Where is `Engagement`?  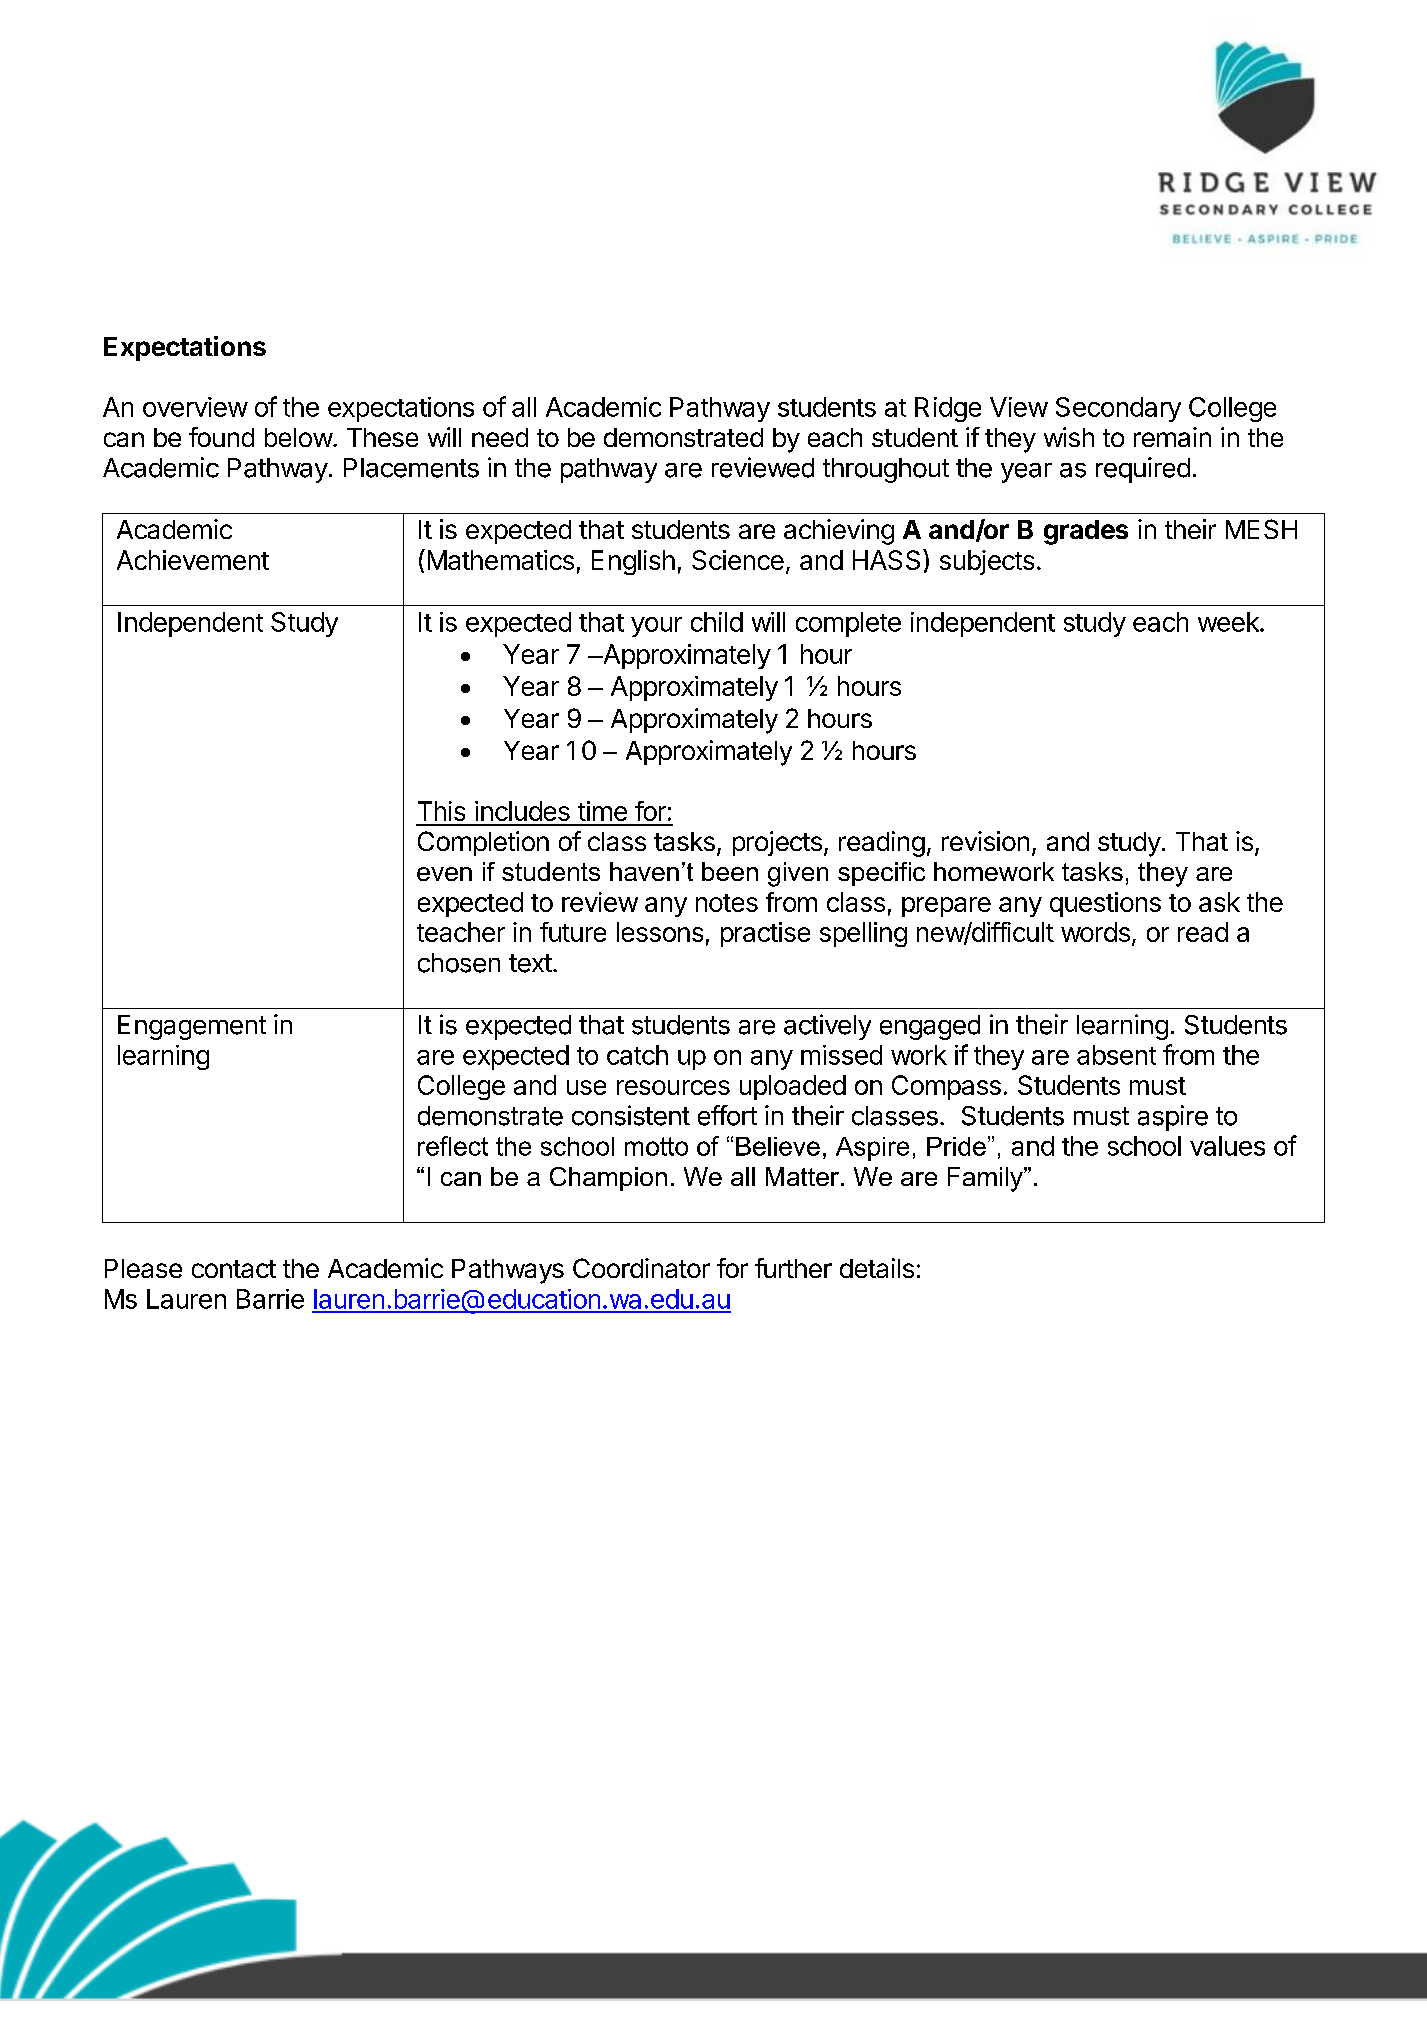 Engagement is located at coordinates (192, 1027).
